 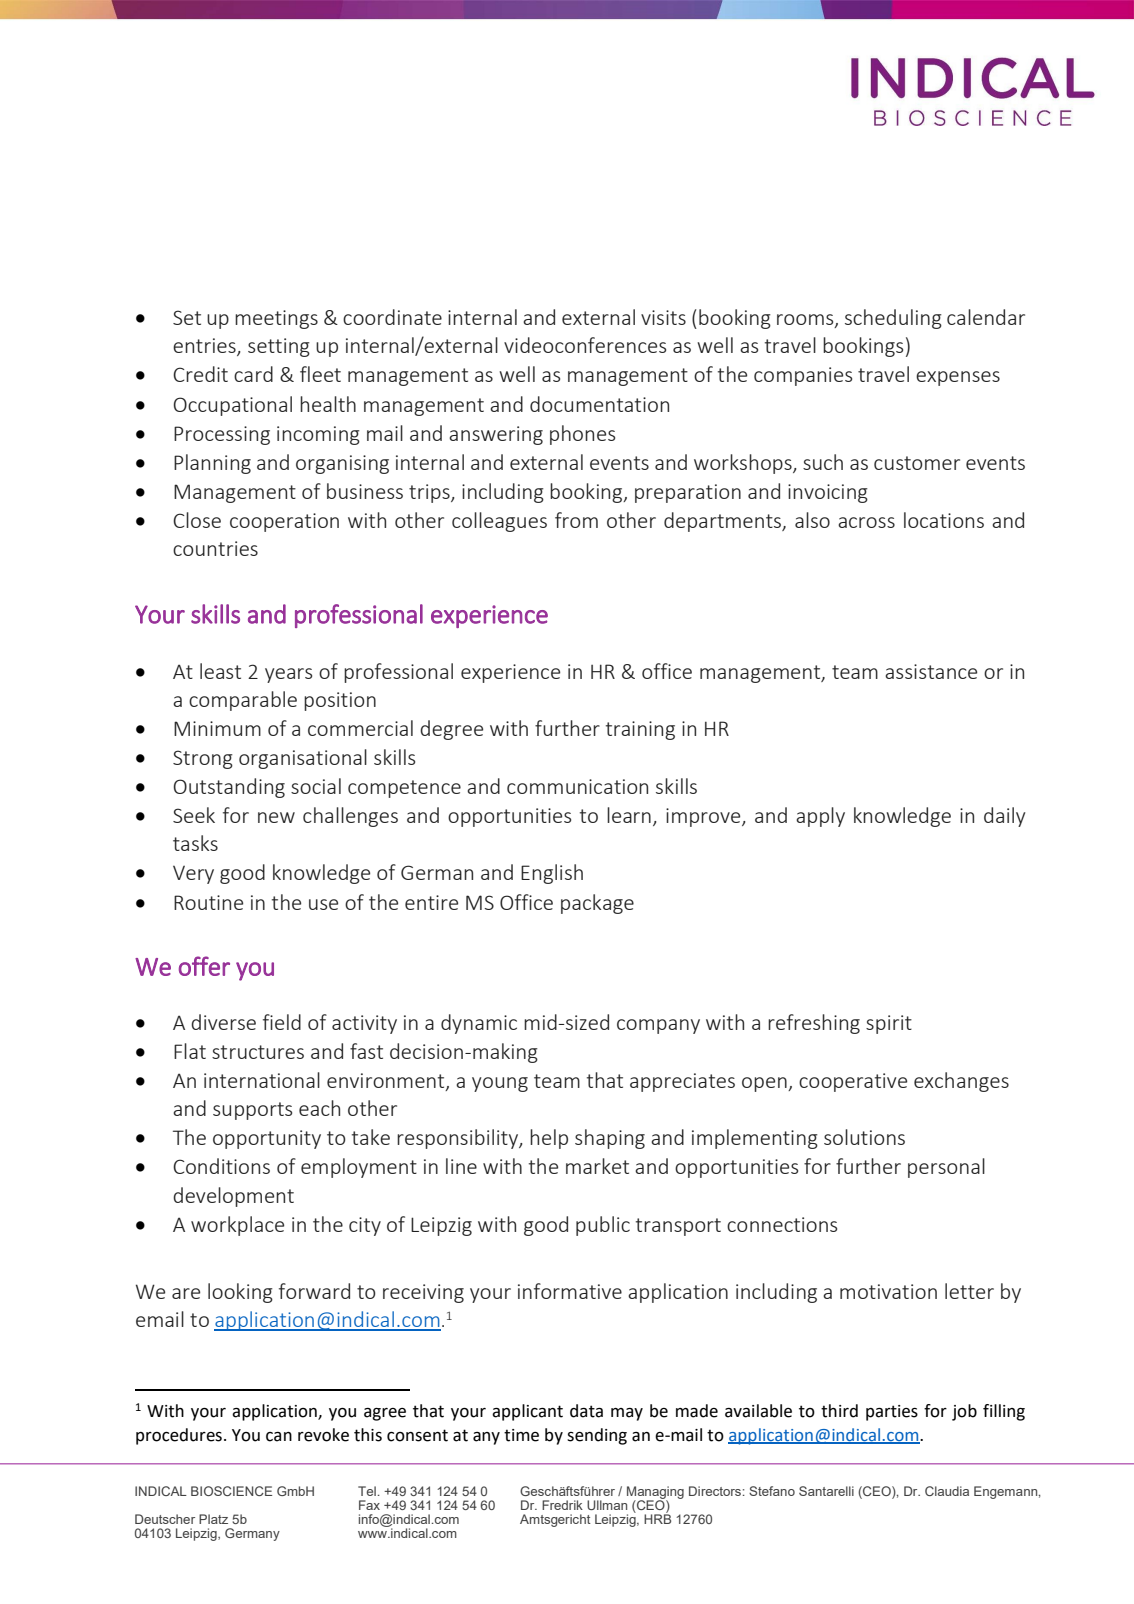 I want to click on package, so click(x=597, y=904).
